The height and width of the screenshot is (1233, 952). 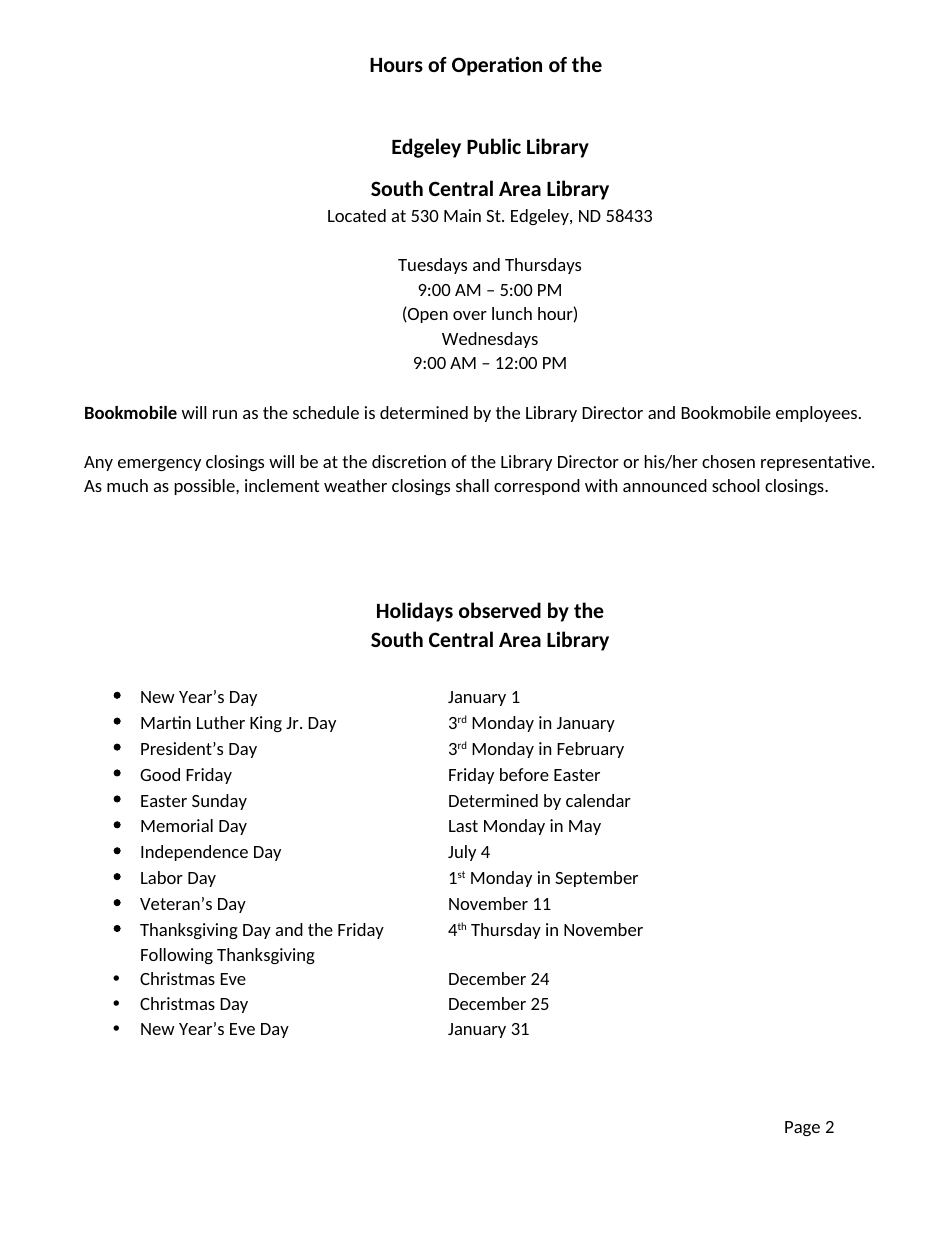 I want to click on school, so click(x=736, y=485).
